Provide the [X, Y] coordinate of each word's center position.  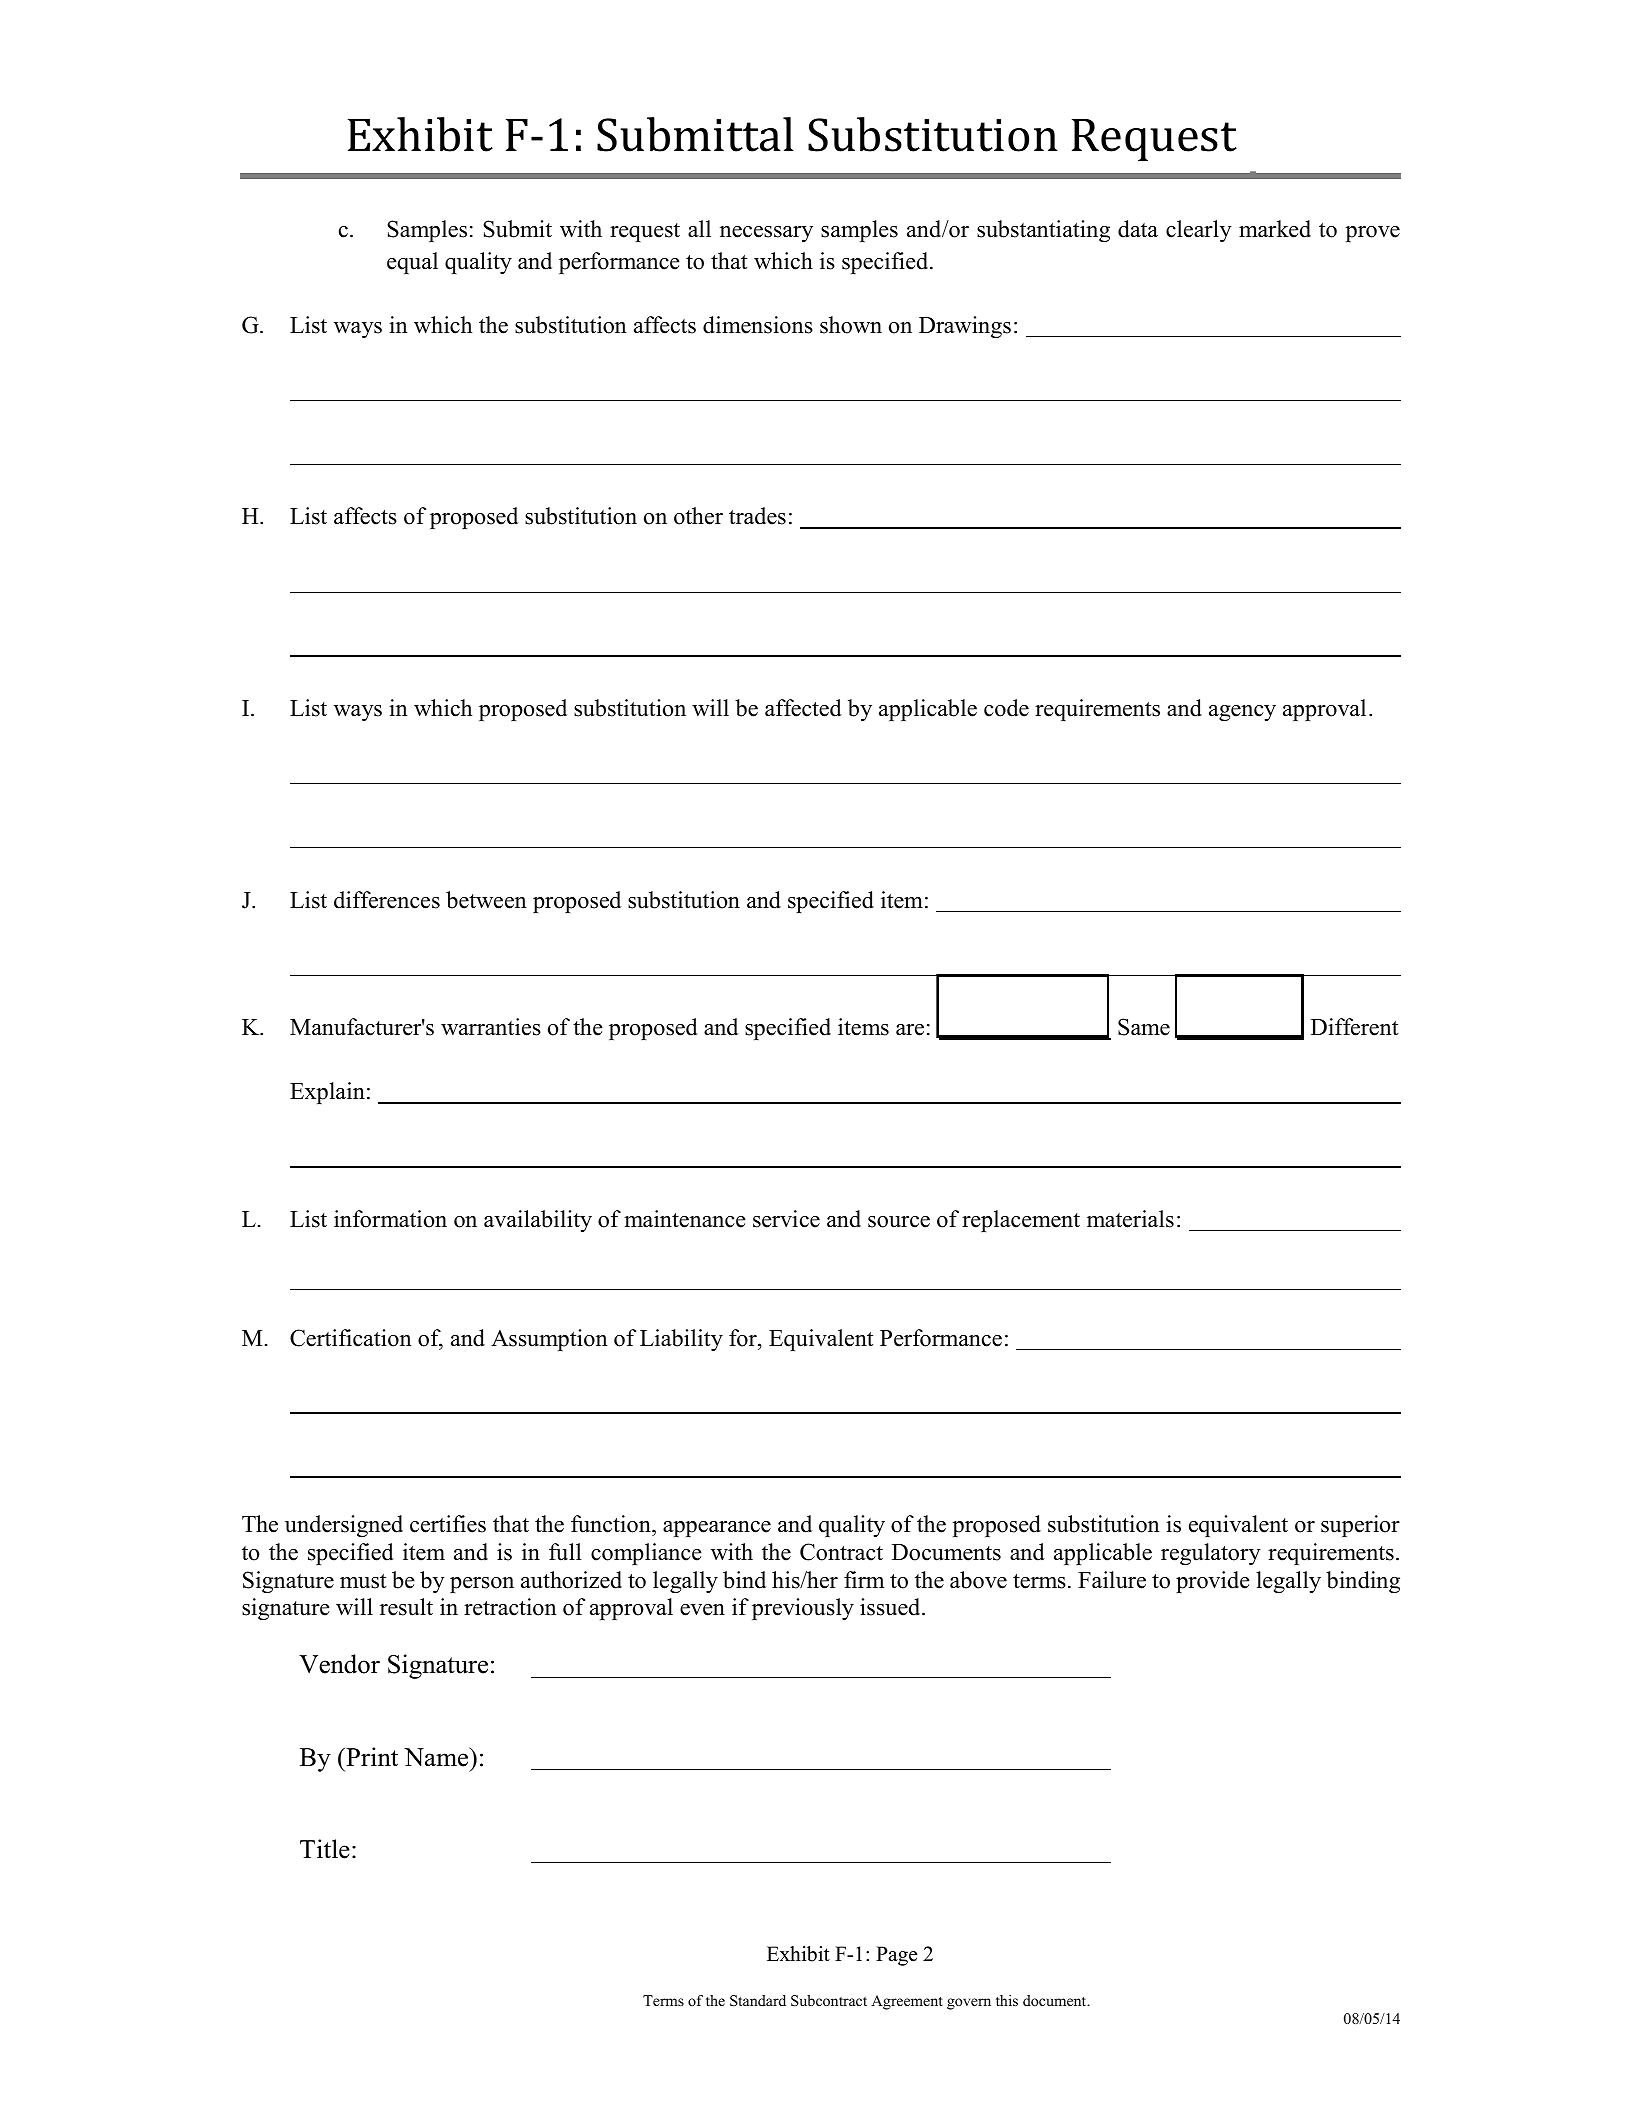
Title [325, 1849]
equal [412, 263]
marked [1275, 229]
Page [896, 1956]
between [486, 900]
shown [851, 325]
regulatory [1211, 1554]
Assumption [549, 1340]
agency [1242, 713]
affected [803, 708]
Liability [681, 1340]
